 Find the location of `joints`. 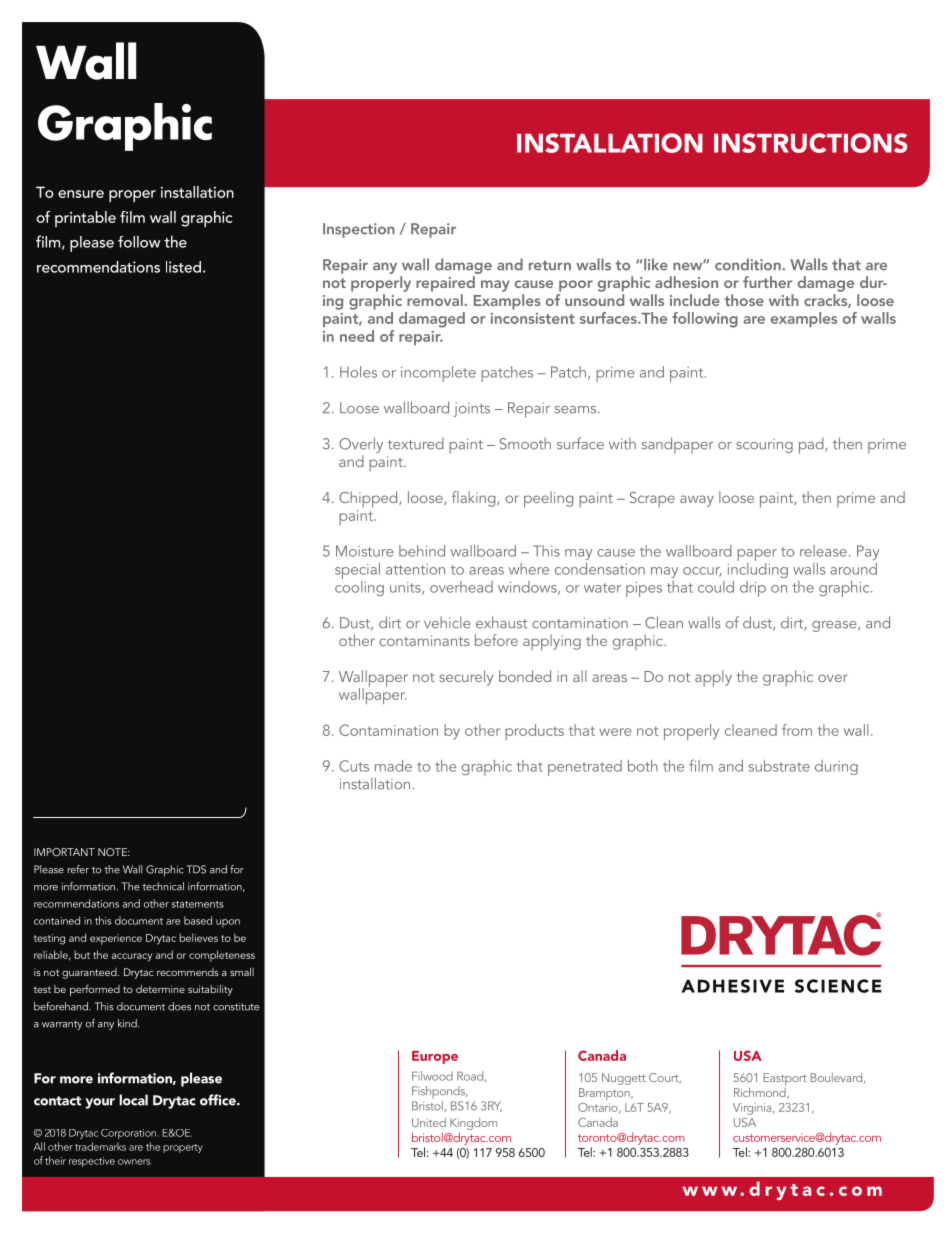

joints is located at coordinates (472, 409).
